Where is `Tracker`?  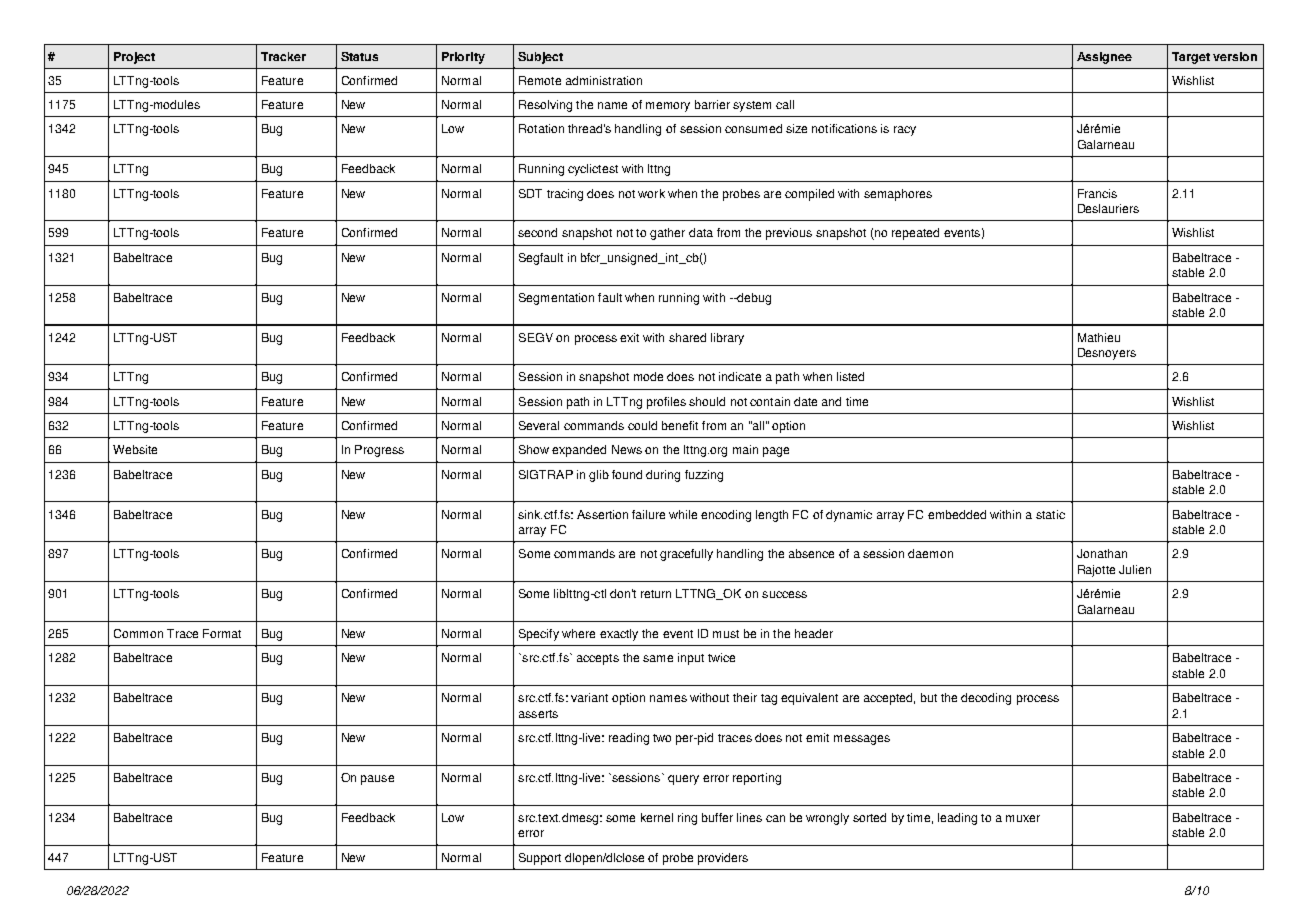 Tracker is located at coordinates (283, 56).
